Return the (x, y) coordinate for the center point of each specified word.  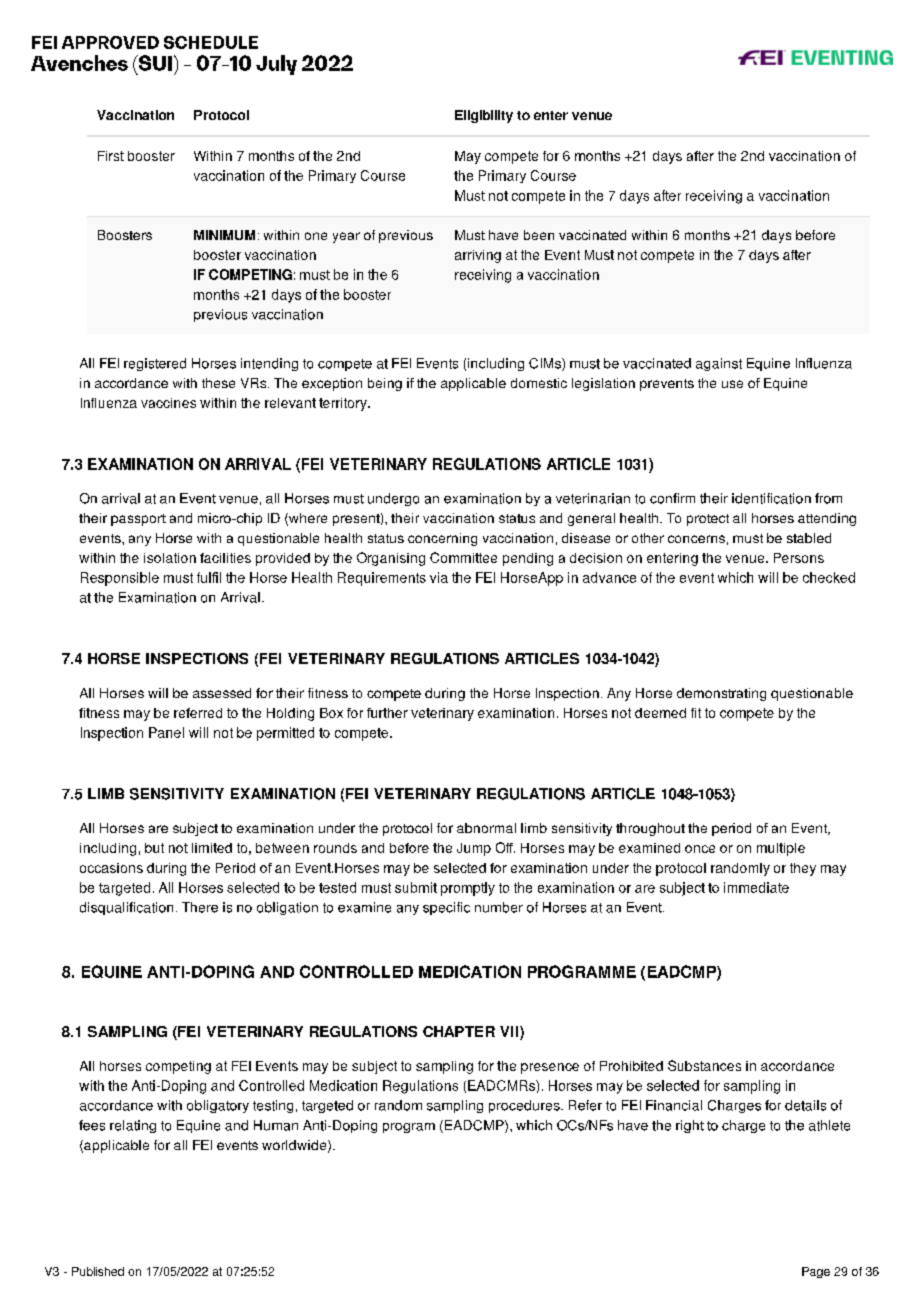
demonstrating (721, 694)
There (200, 907)
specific (446, 908)
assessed (222, 693)
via (439, 577)
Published (98, 1271)
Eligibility (484, 116)
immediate (756, 887)
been (539, 235)
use (732, 384)
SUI (155, 63)
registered (155, 364)
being (385, 384)
